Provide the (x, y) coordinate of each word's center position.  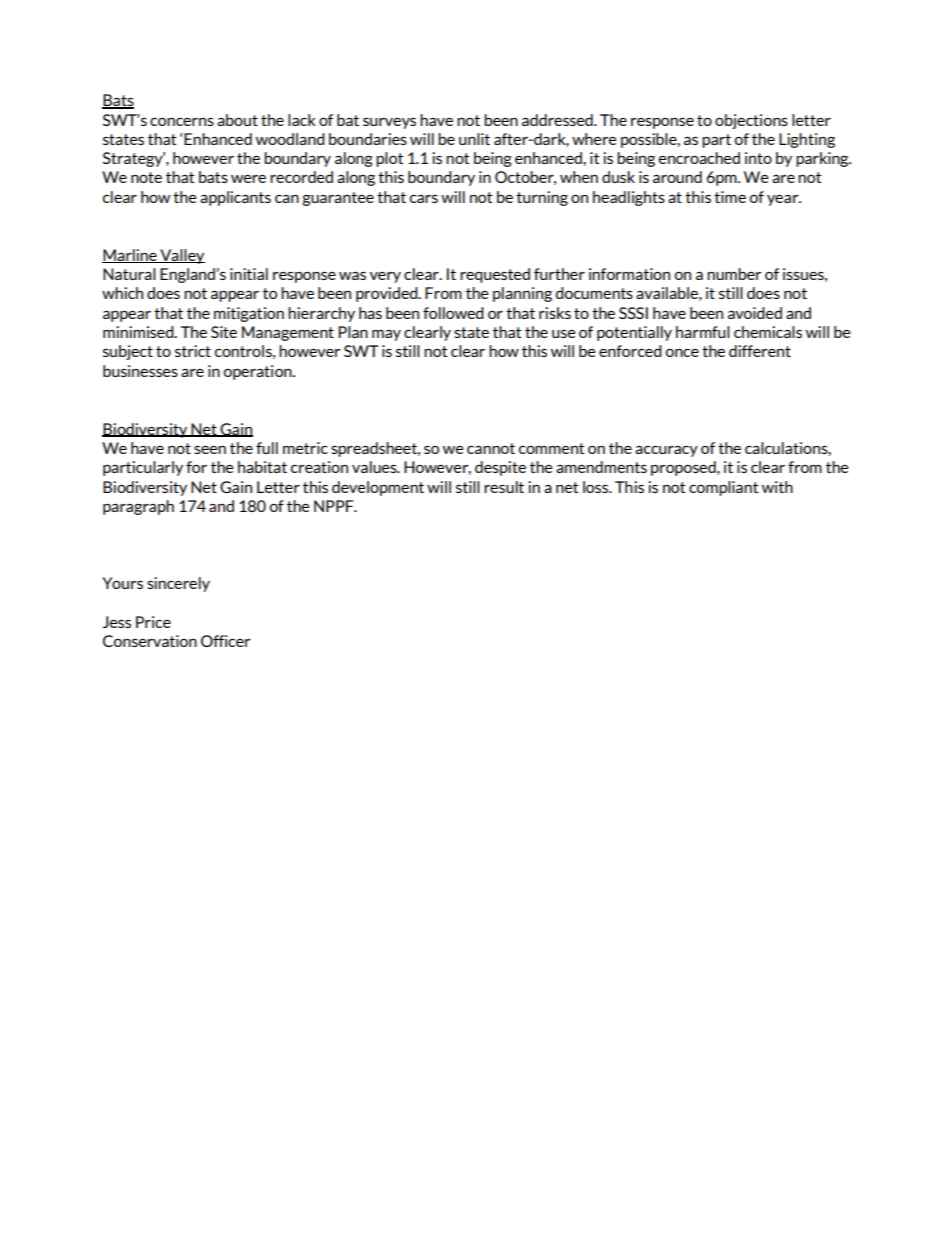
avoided (755, 313)
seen (210, 450)
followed (453, 313)
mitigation (249, 314)
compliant (723, 488)
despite (500, 468)
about (237, 120)
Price (153, 622)
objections (751, 121)
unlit (474, 139)
